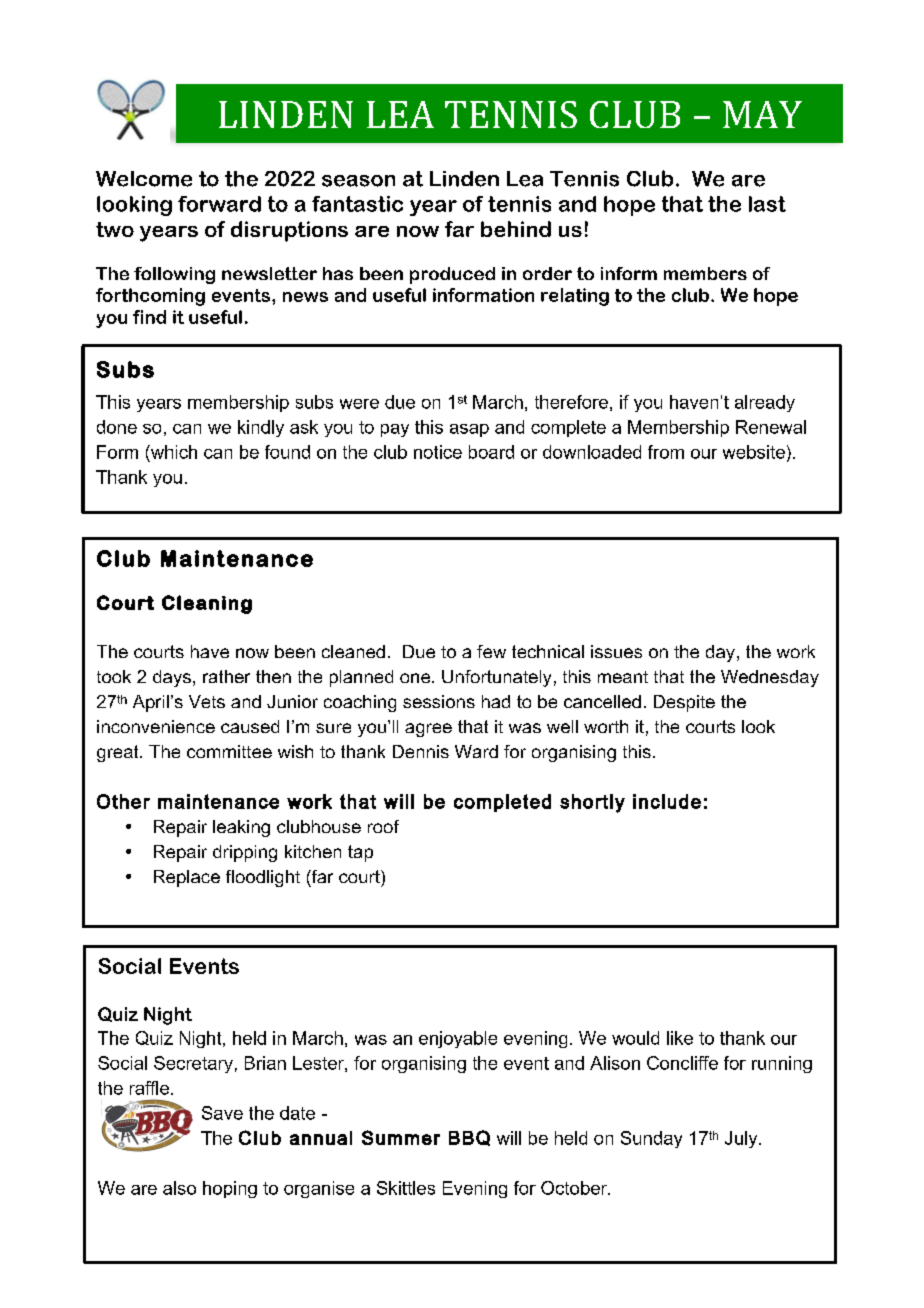 Image resolution: width=924 pixels, height=1308 pixels. What do you see at coordinates (144, 179) in the page?
I see `Welcome` at bounding box center [144, 179].
